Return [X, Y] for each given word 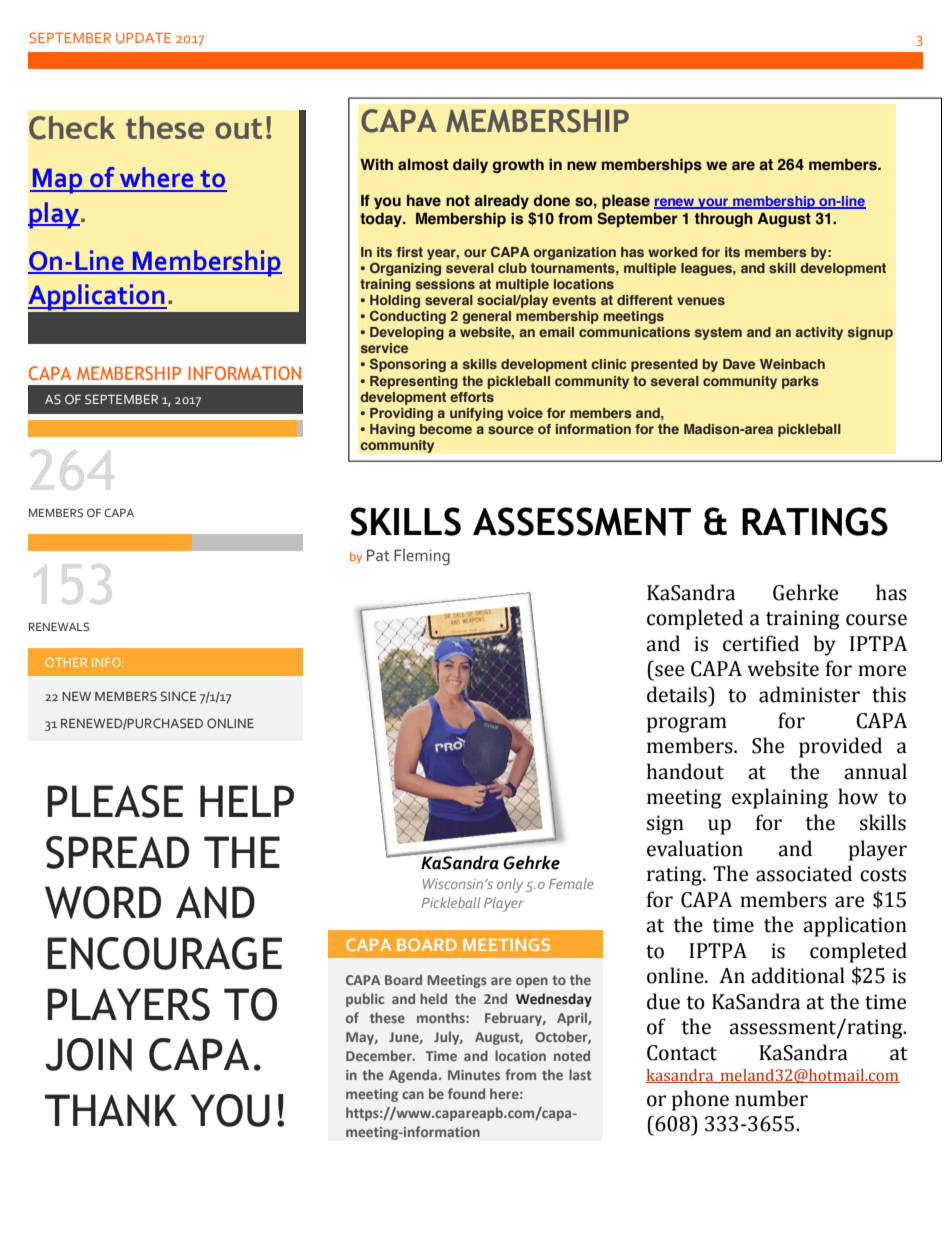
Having [392, 430]
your [713, 203]
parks [800, 382]
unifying [476, 414]
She [768, 745]
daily [470, 166]
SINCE [179, 696]
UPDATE [143, 38]
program [687, 725]
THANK [111, 1110]
